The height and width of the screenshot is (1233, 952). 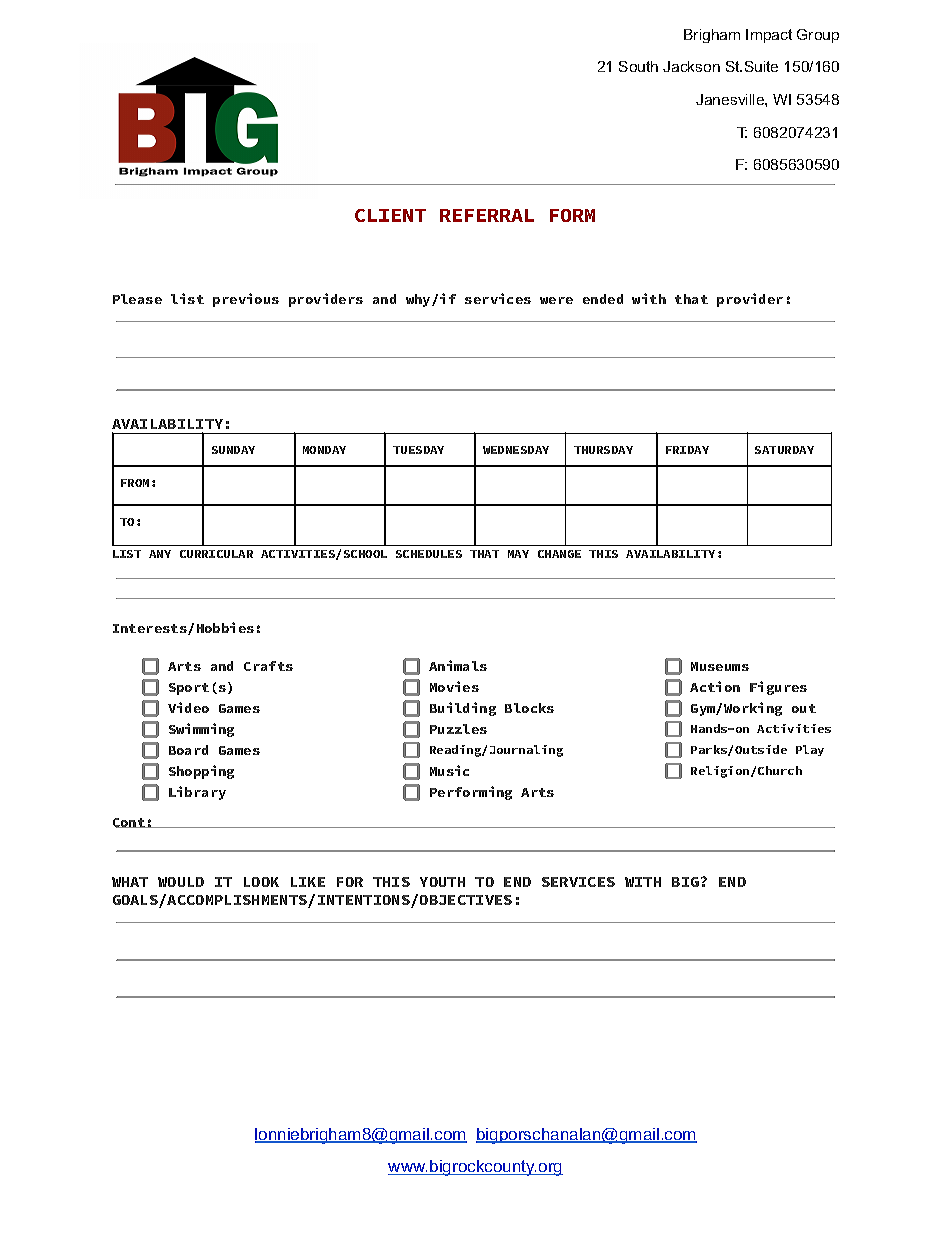 I want to click on CLIENT, so click(x=390, y=215).
